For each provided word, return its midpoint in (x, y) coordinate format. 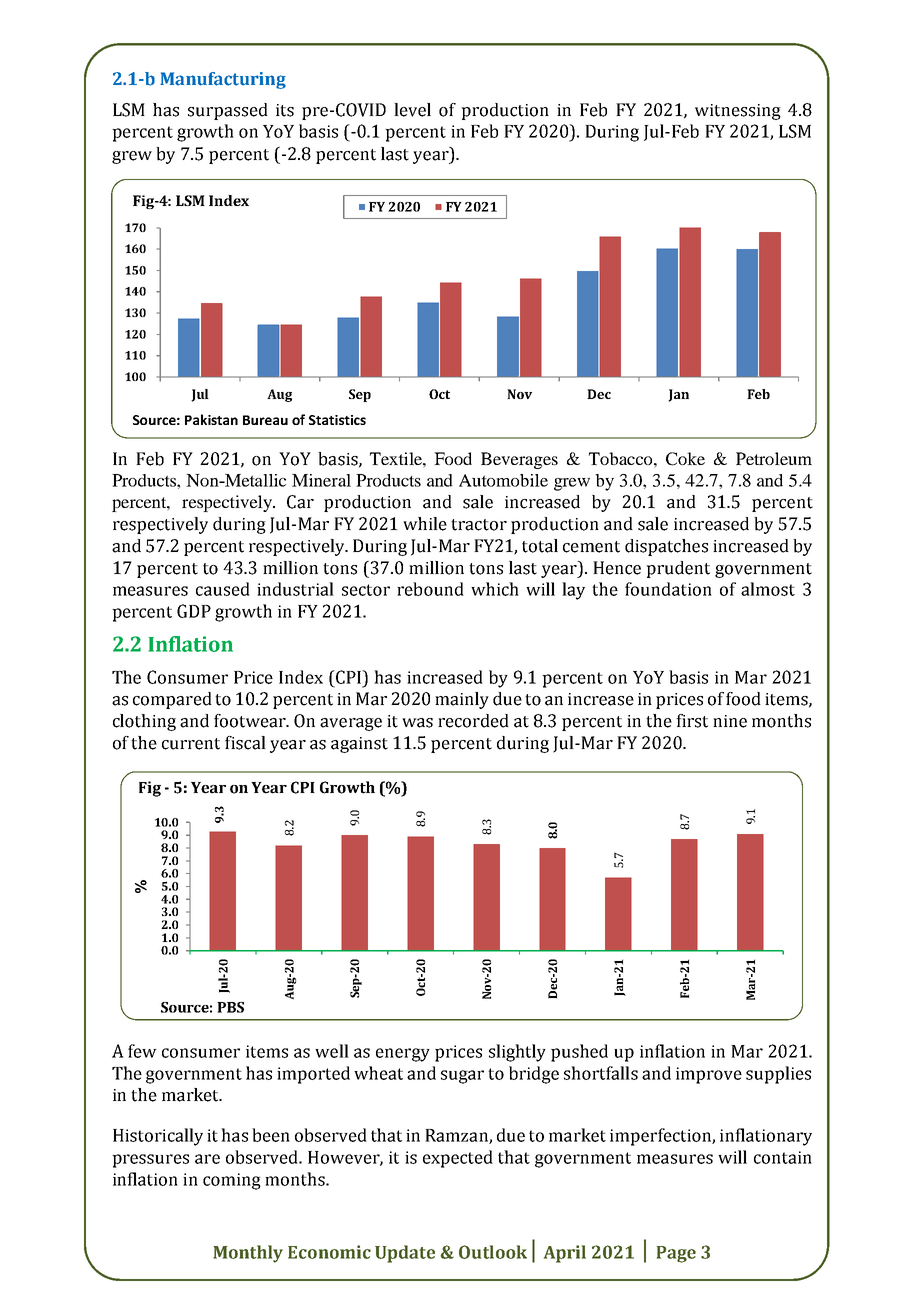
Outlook (493, 1252)
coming (232, 1181)
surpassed (228, 111)
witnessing (738, 112)
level (412, 110)
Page (676, 1254)
